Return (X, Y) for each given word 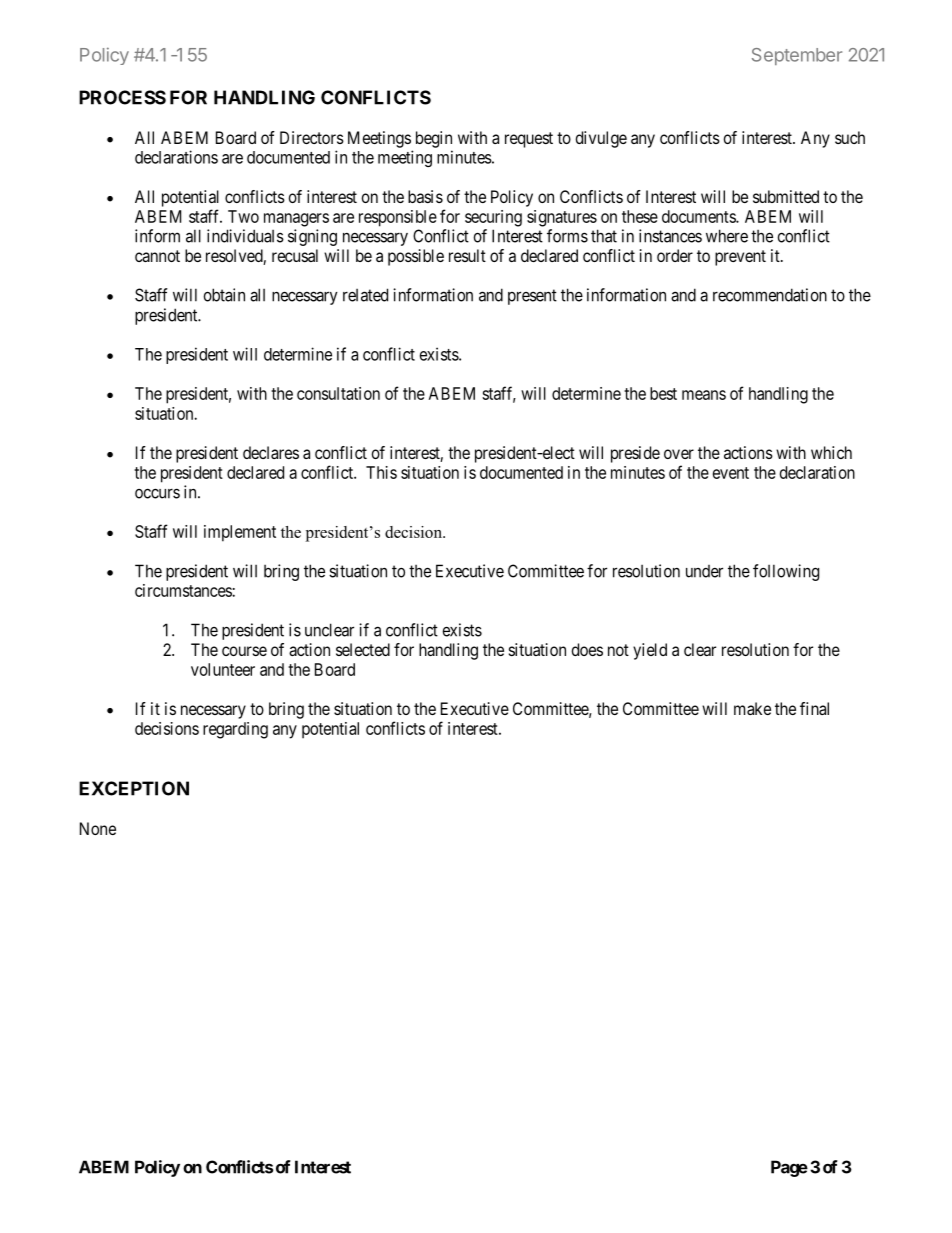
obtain (224, 295)
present (532, 297)
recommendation (770, 295)
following (786, 572)
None (98, 828)
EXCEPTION (134, 788)
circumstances (184, 590)
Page (789, 1168)
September (797, 56)
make (752, 708)
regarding (235, 730)
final (814, 708)
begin (434, 139)
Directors (312, 137)
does (587, 649)
